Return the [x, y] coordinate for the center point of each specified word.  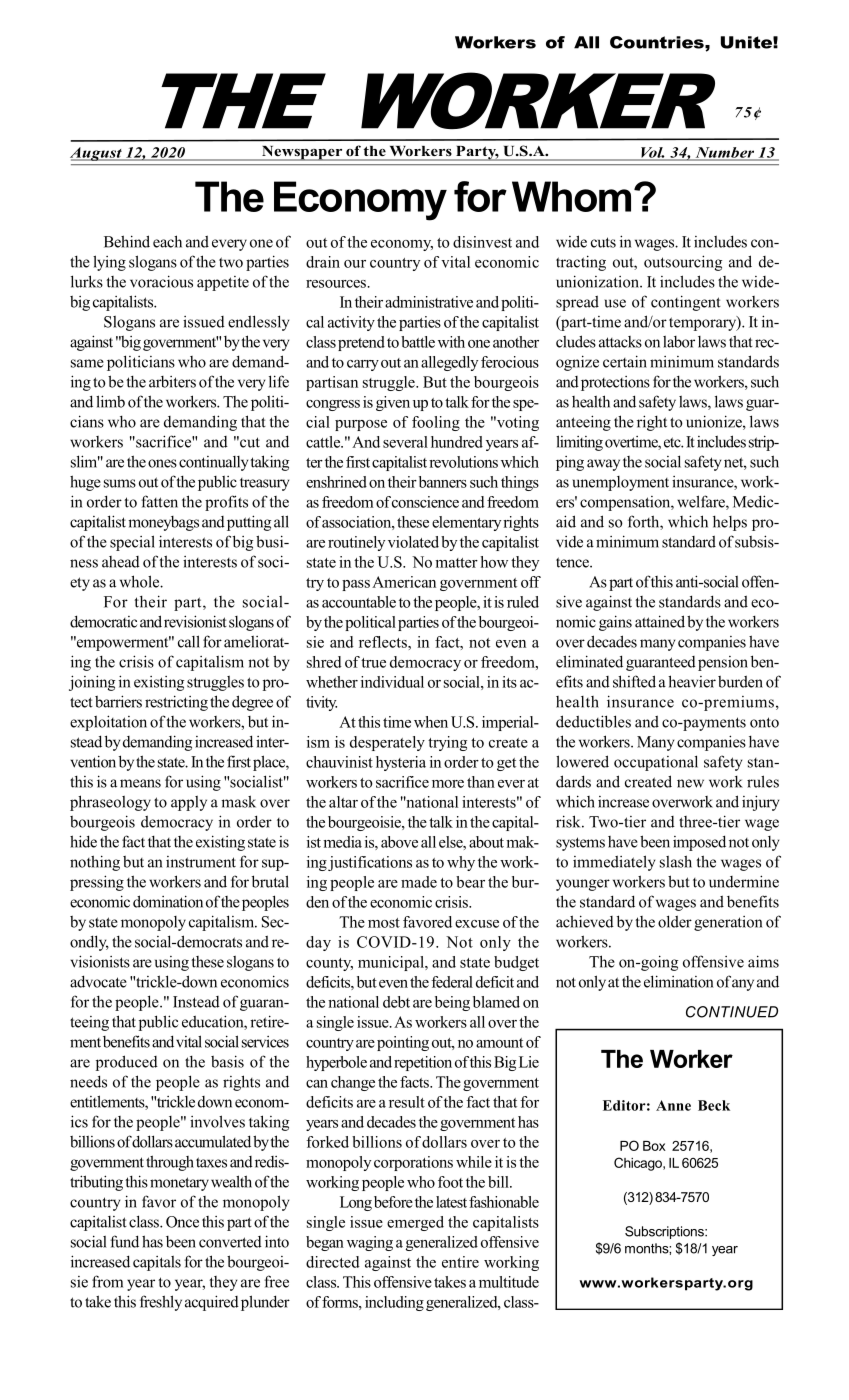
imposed [699, 843]
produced [127, 1063]
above [399, 842]
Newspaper [302, 153]
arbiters [172, 382]
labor [679, 342]
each [167, 241]
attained [660, 621]
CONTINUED [732, 1012]
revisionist [195, 621]
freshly [161, 1303]
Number [724, 153]
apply [189, 803]
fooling [436, 423]
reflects [384, 642]
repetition [423, 1063]
